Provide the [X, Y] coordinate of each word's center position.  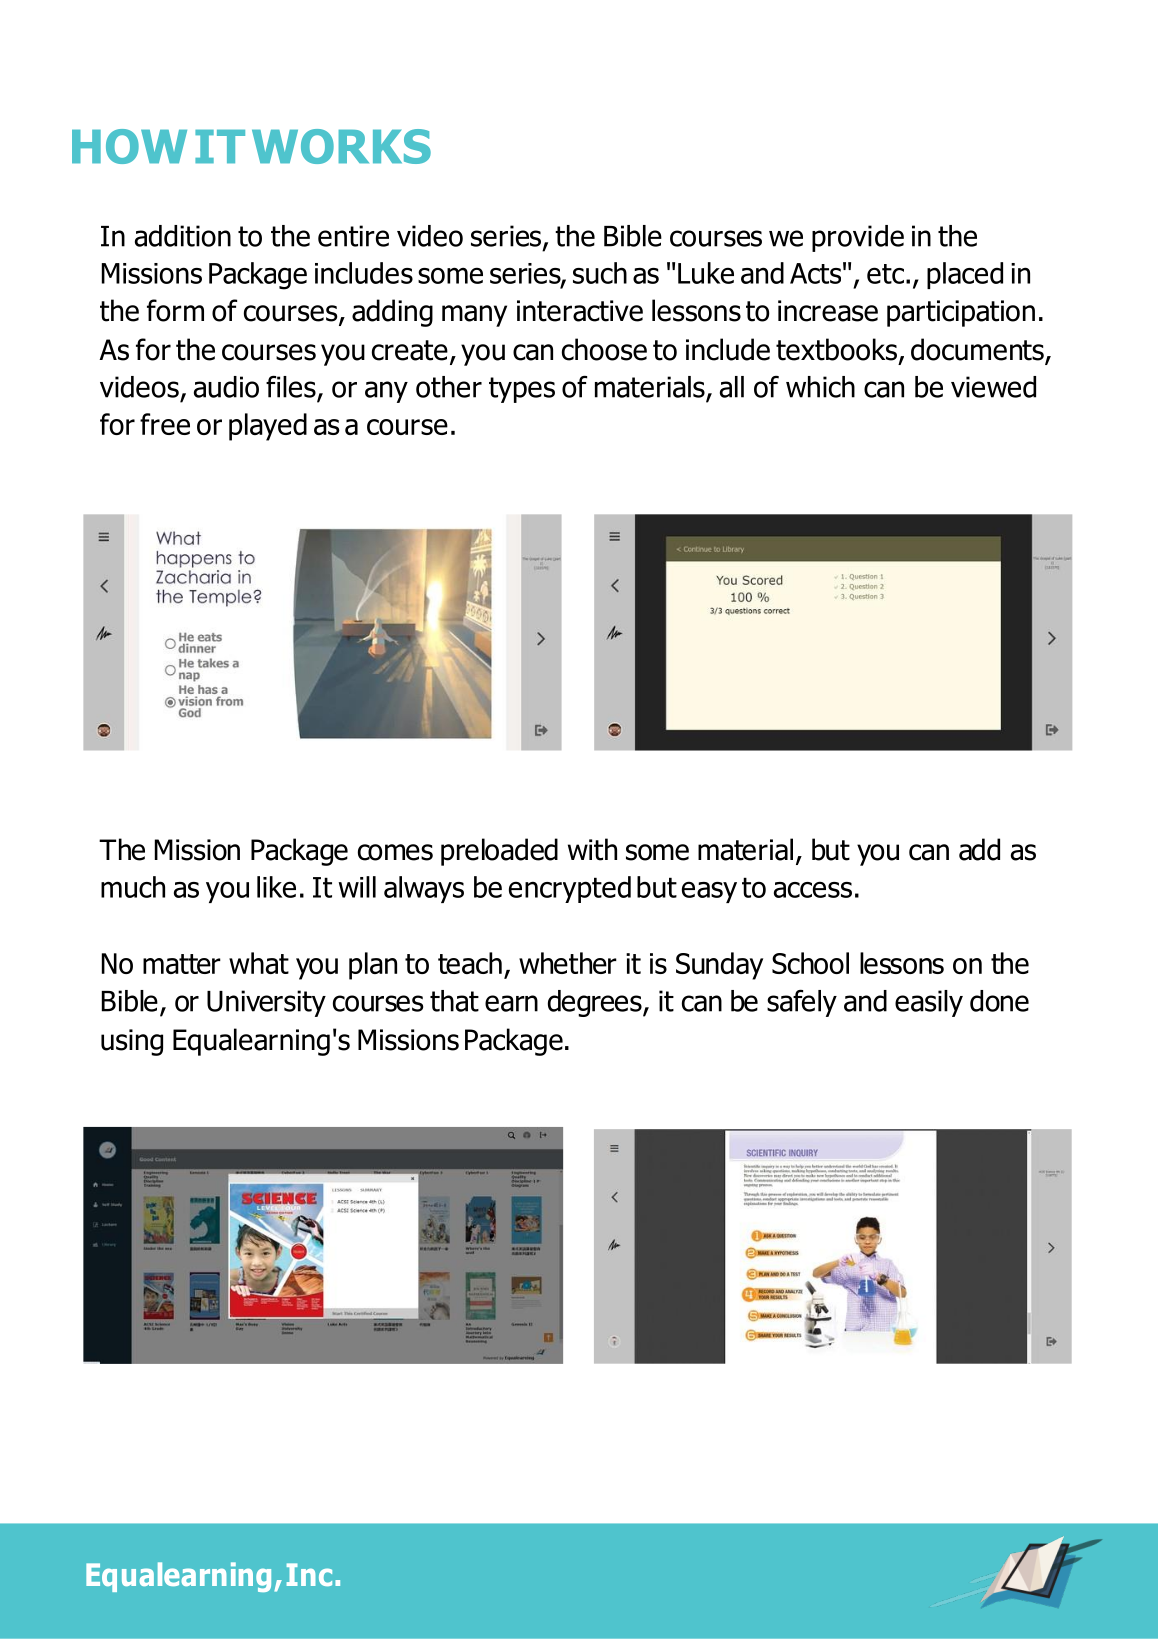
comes [395, 852]
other [449, 387]
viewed [993, 387]
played [268, 427]
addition [183, 236]
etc [885, 274]
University [266, 1003]
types [522, 390]
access [813, 889]
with [592, 849]
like [276, 887]
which [820, 387]
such [600, 273]
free [165, 424]
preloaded [499, 852]
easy [709, 892]
